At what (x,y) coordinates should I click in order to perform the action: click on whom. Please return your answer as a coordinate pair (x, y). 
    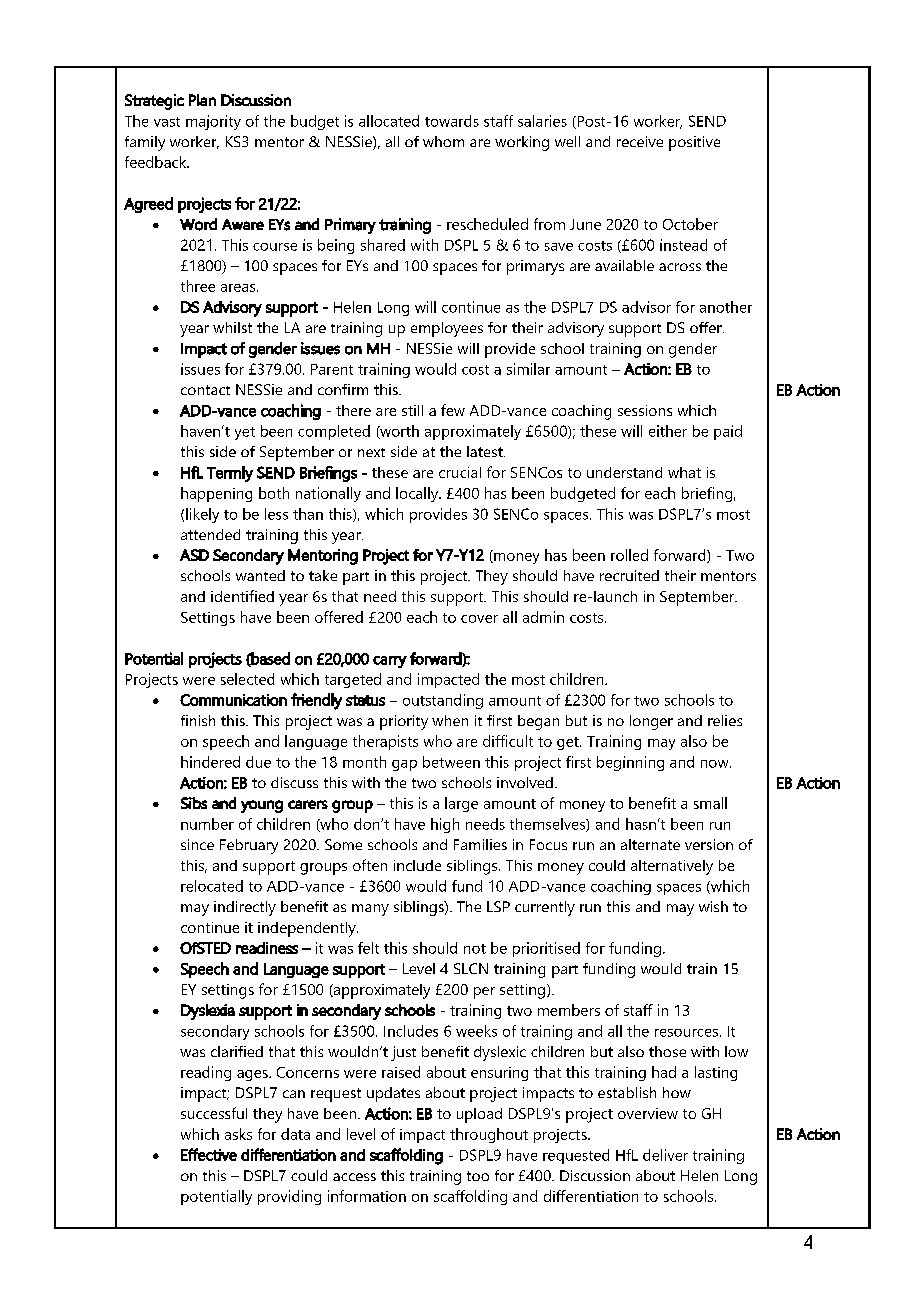
    Looking at the image, I should click on (443, 141).
